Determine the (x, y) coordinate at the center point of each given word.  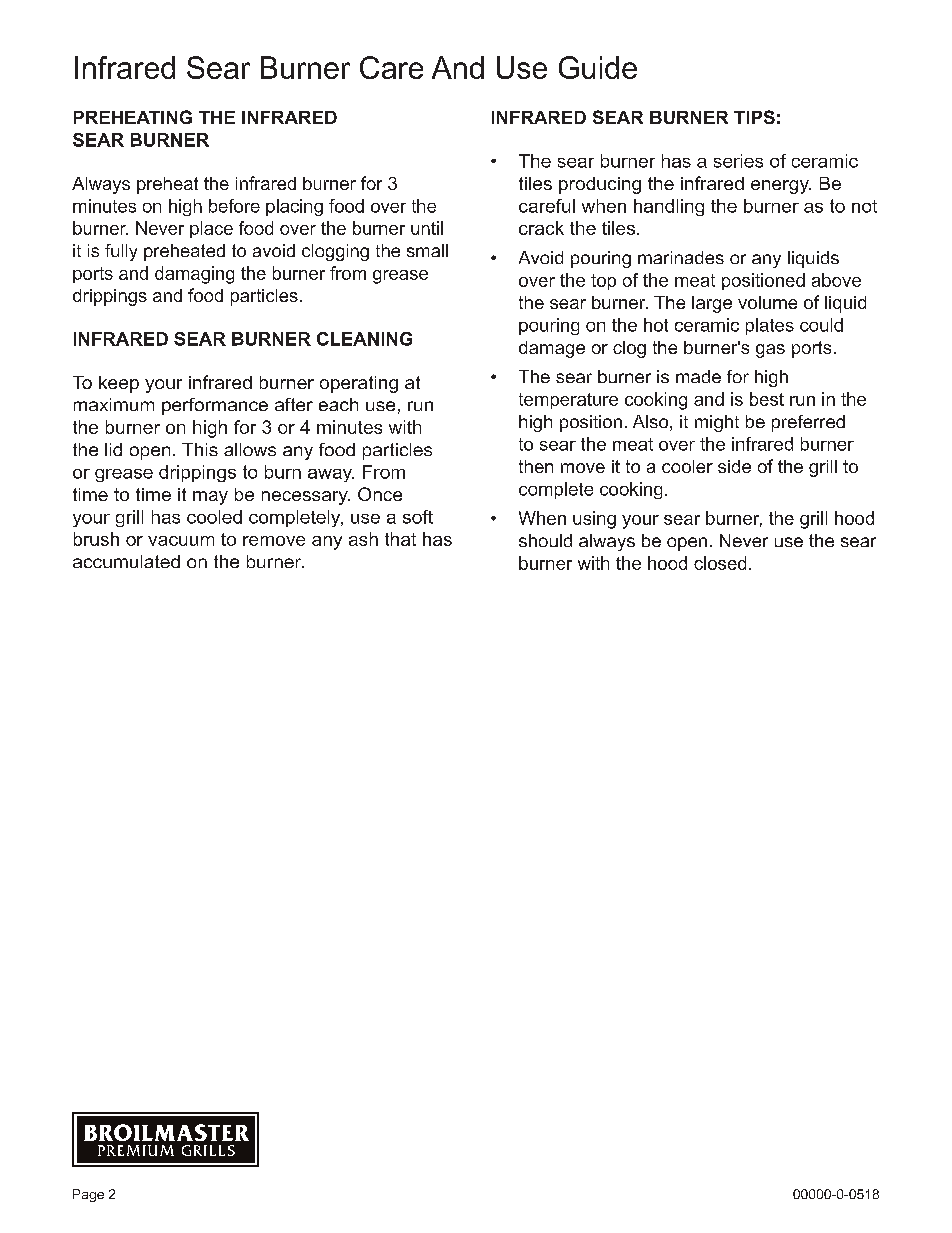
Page (88, 1195)
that (400, 539)
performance (215, 406)
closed (720, 563)
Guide (598, 67)
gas (770, 351)
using (594, 520)
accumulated (126, 561)
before (234, 206)
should (545, 540)
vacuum (181, 541)
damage (552, 349)
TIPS (754, 117)
